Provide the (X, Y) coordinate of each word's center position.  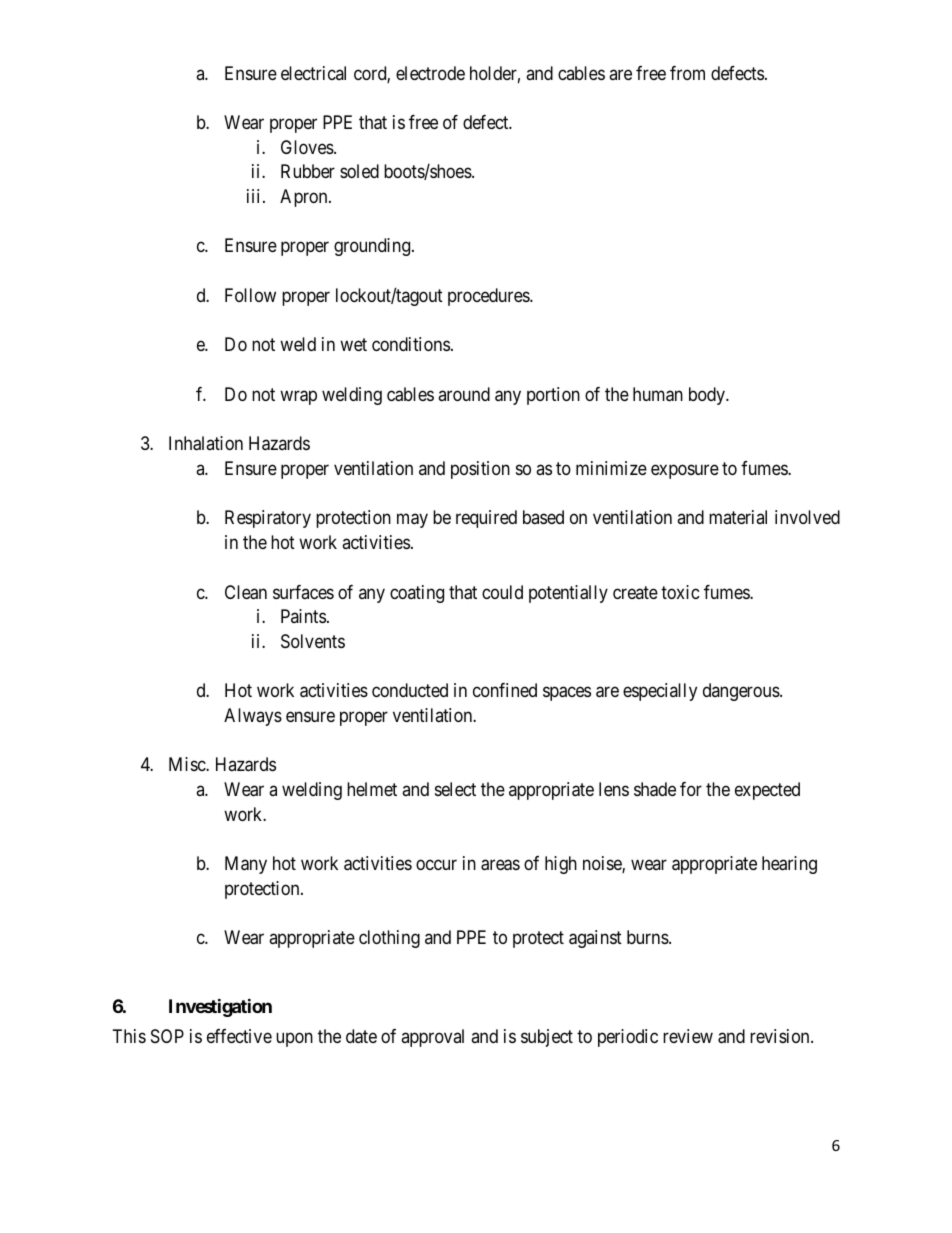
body (708, 396)
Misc (188, 764)
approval (432, 1038)
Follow (250, 295)
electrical (313, 73)
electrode (430, 73)
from (687, 73)
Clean (246, 592)
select (455, 789)
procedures (489, 297)
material (738, 517)
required (486, 519)
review (688, 1036)
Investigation (220, 1007)
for (691, 789)
